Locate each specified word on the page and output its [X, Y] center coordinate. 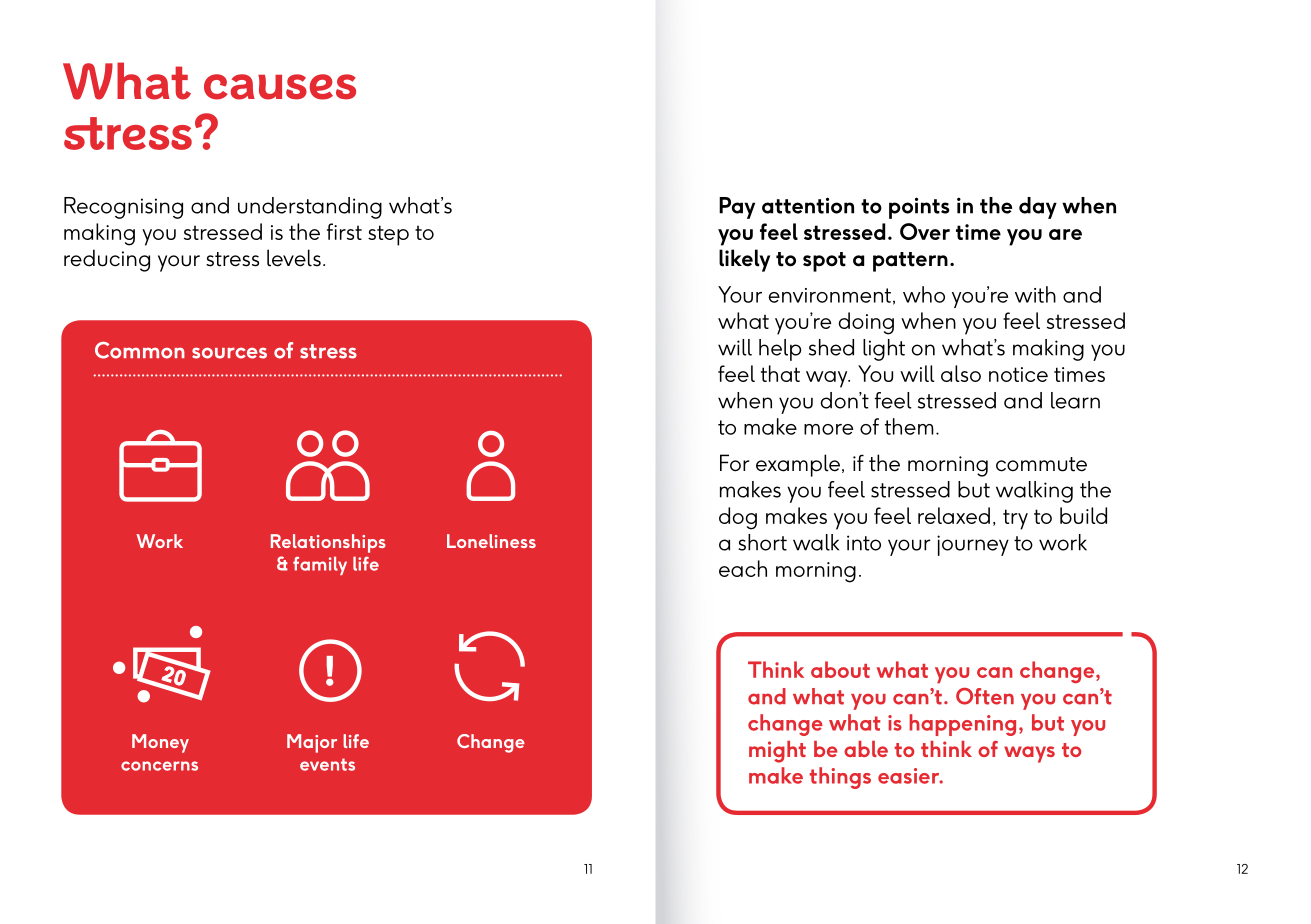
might [777, 752]
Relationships [328, 543]
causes [280, 87]
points [919, 208]
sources [229, 353]
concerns [159, 766]
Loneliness [491, 541]
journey [973, 545]
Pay [737, 208]
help [780, 350]
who [924, 294]
